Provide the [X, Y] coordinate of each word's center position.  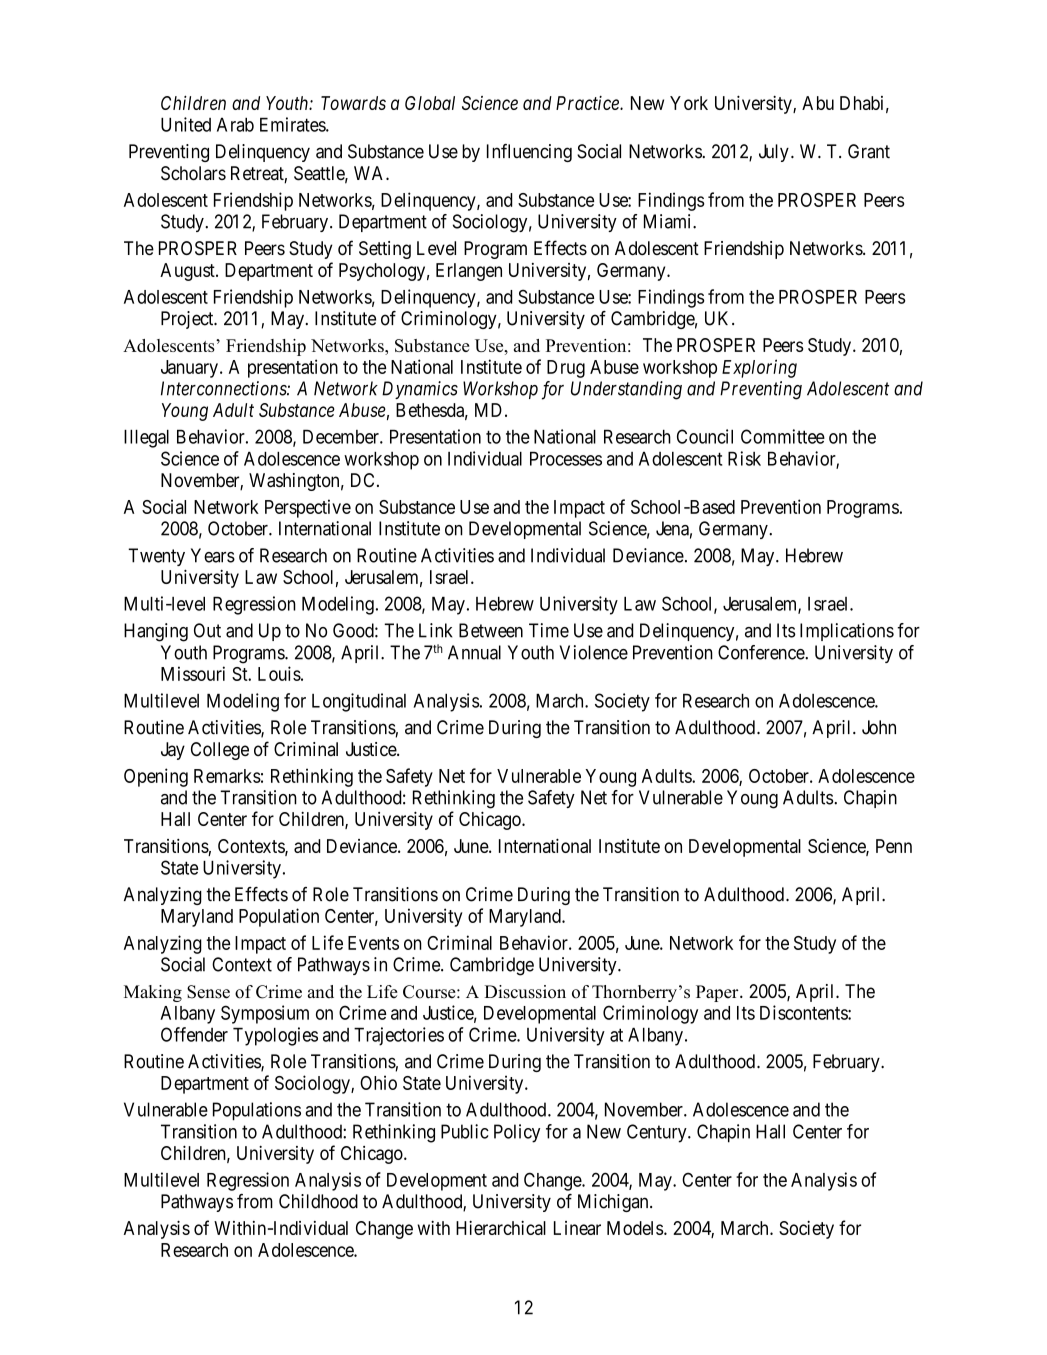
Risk [744, 458]
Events [373, 943]
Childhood [318, 1201]
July [774, 153]
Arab [235, 124]
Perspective [308, 508]
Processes [566, 458]
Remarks [227, 776]
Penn [894, 846]
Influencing [529, 153]
